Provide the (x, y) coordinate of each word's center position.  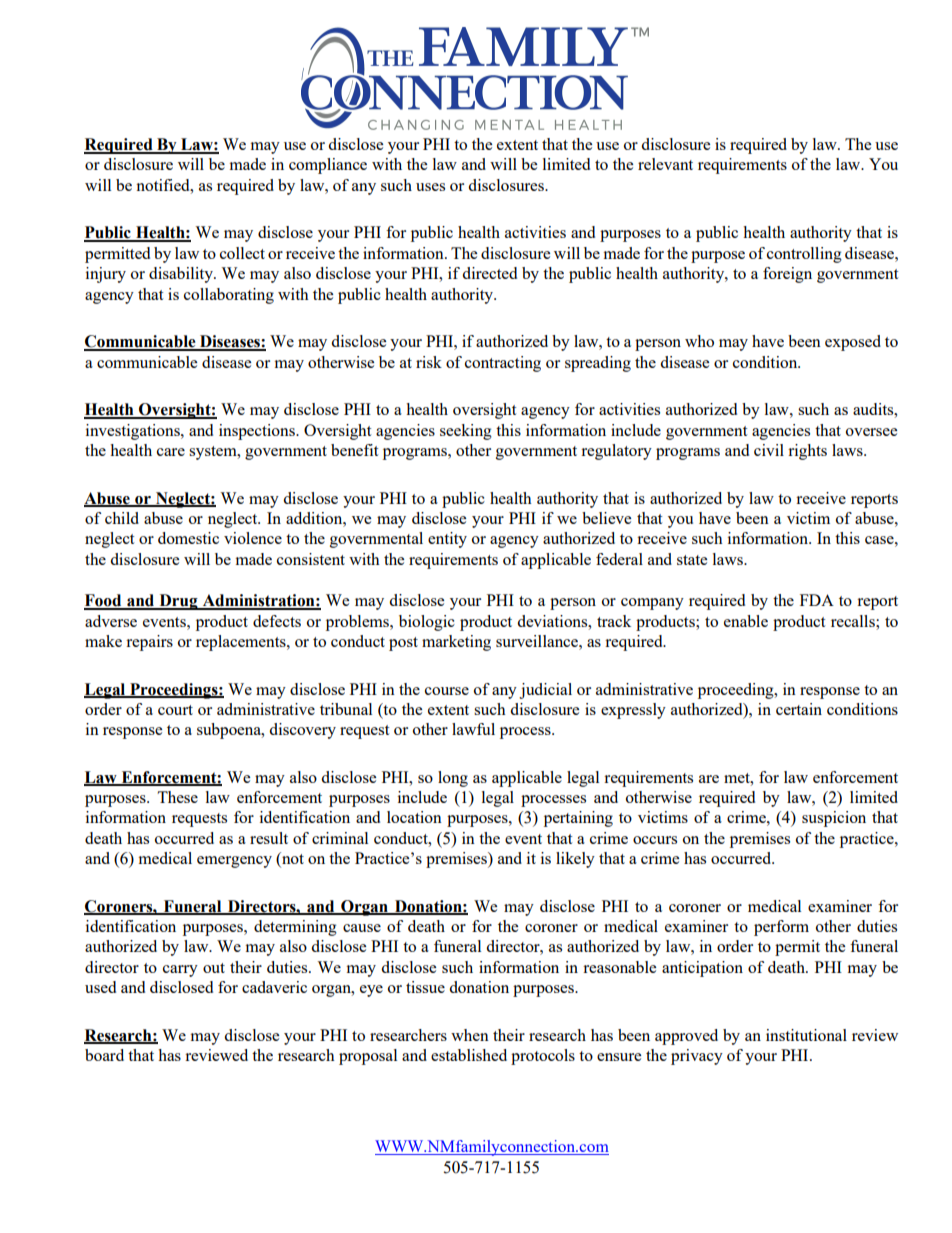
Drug (178, 602)
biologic (427, 623)
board (104, 1055)
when (470, 1035)
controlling (804, 255)
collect (242, 253)
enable (746, 621)
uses (430, 187)
